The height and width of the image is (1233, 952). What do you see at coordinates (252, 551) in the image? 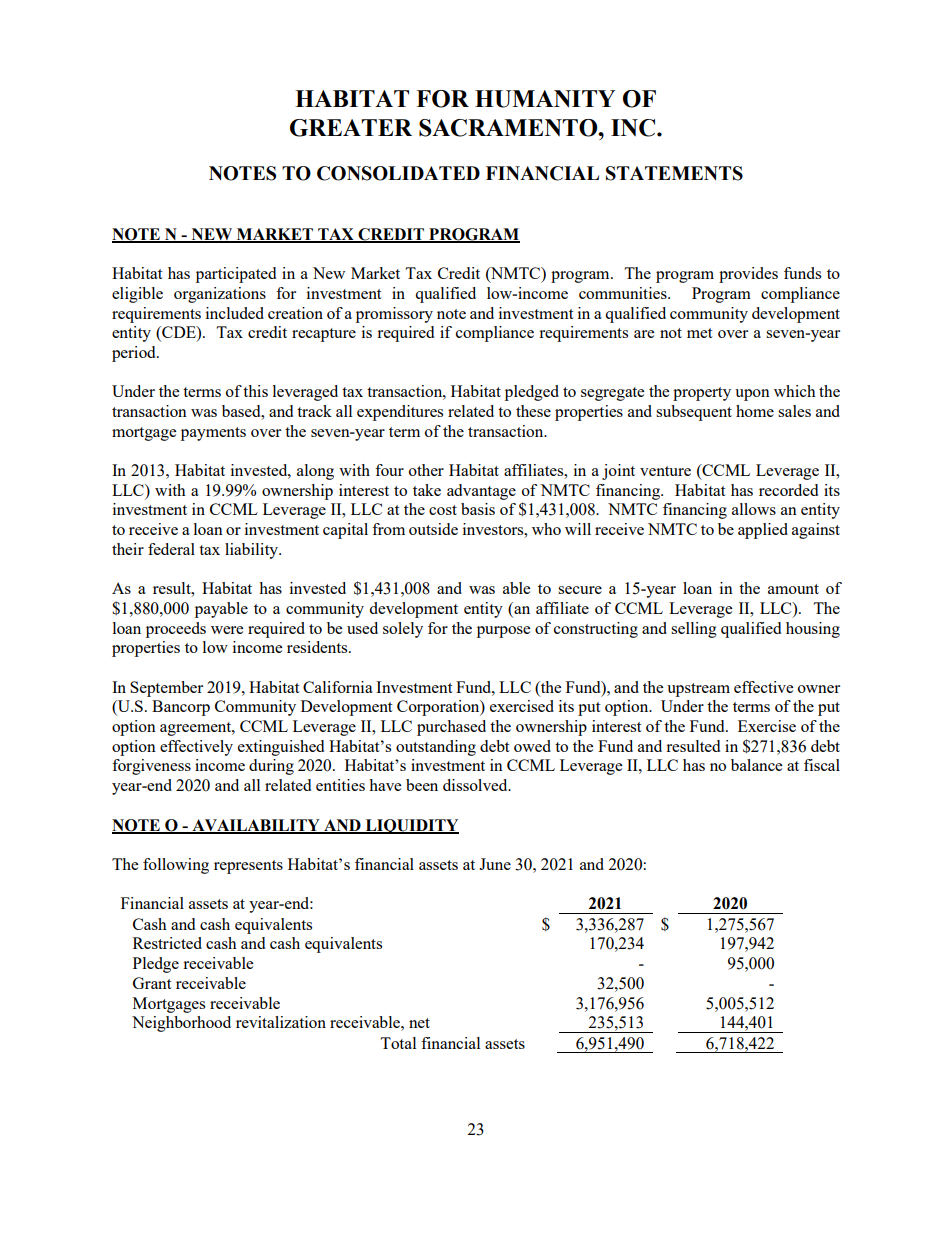
I see `liability` at bounding box center [252, 551].
